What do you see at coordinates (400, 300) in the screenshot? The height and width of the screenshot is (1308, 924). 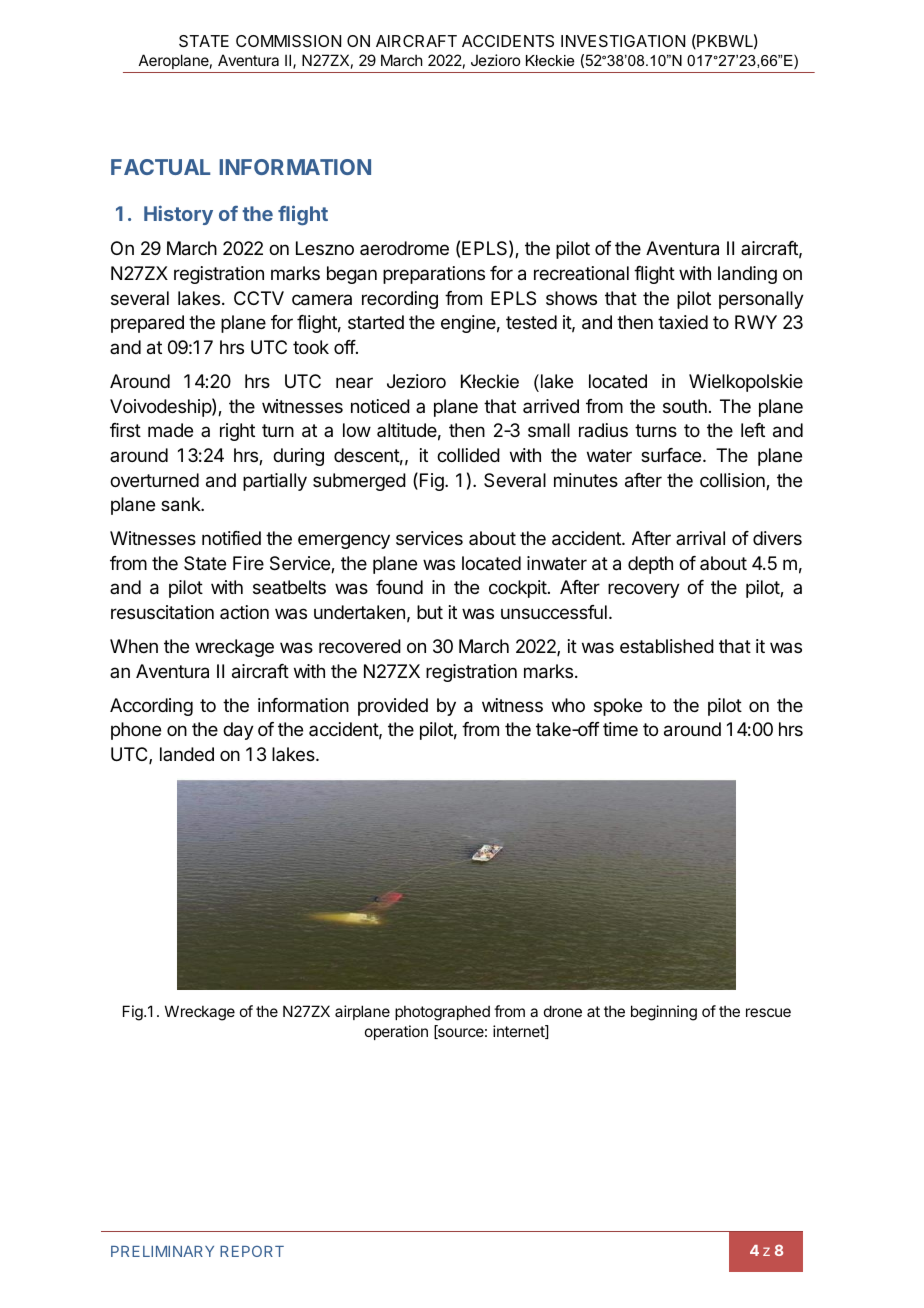 I see `recording` at bounding box center [400, 300].
